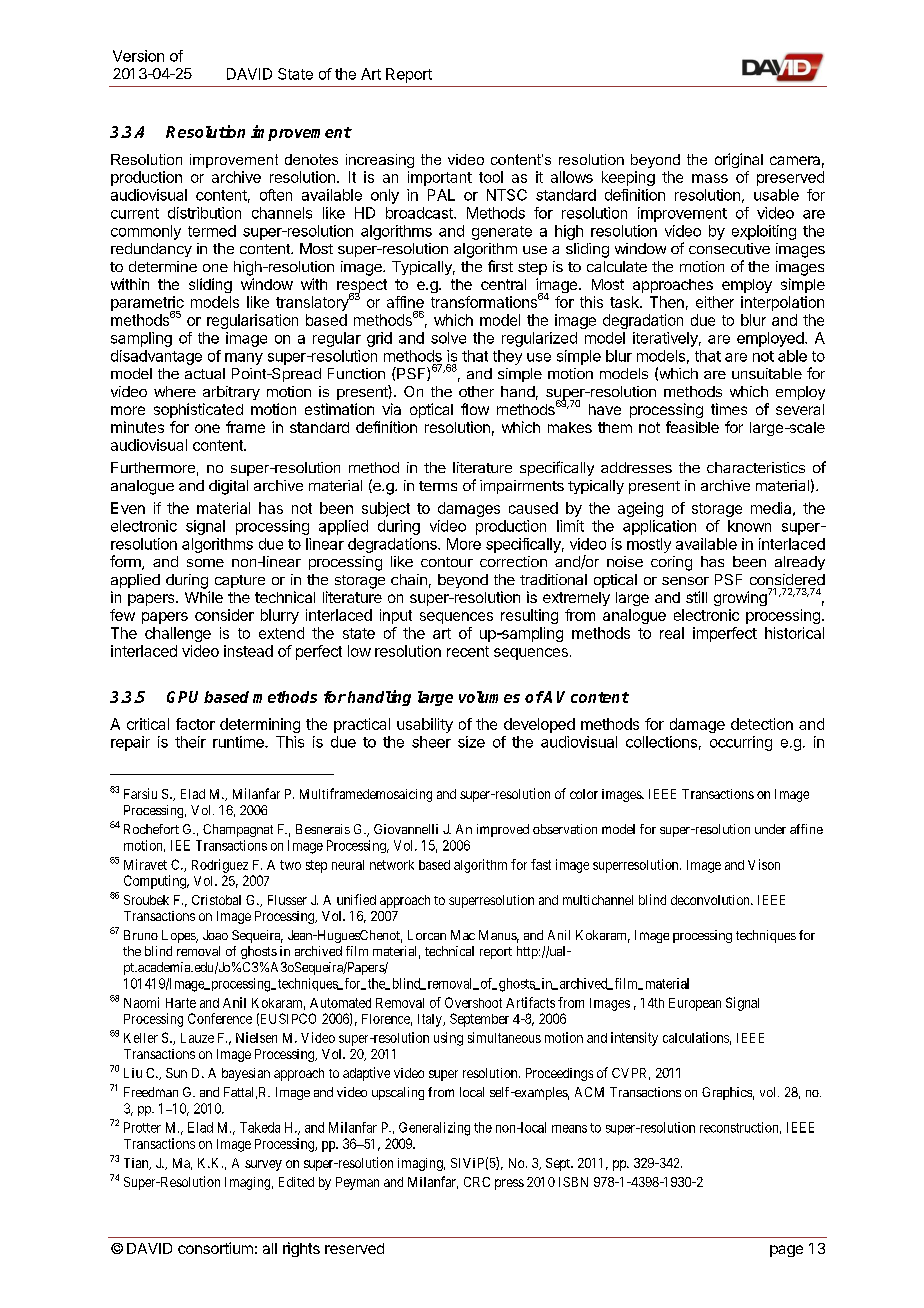 The height and width of the image is (1308, 924). What do you see at coordinates (463, 935) in the image?
I see `Mac` at bounding box center [463, 935].
